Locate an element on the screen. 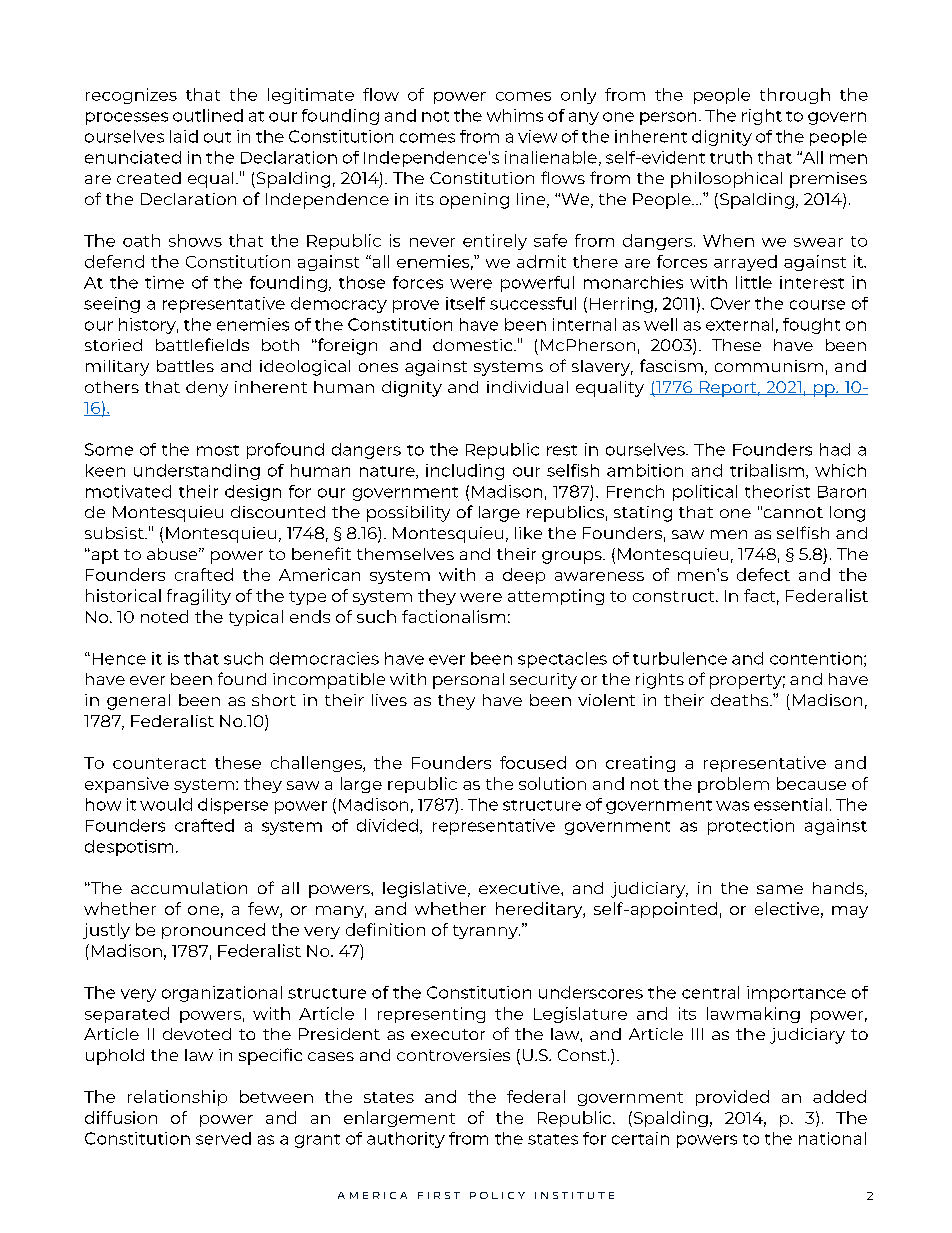 This screenshot has height=1233, width=952. security is located at coordinates (543, 681).
